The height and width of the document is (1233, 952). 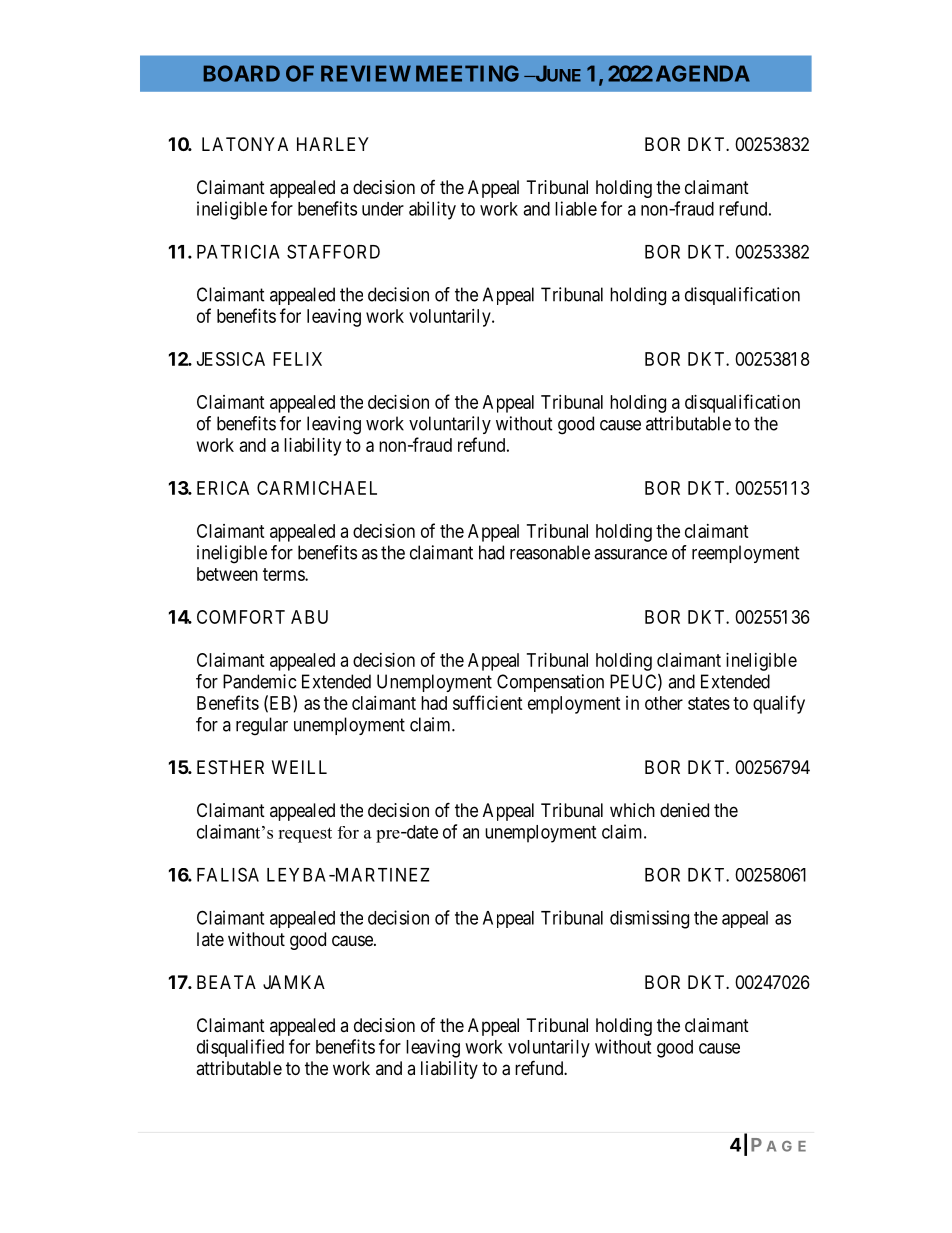 What do you see at coordinates (242, 73) in the document?
I see `BOARD` at bounding box center [242, 73].
